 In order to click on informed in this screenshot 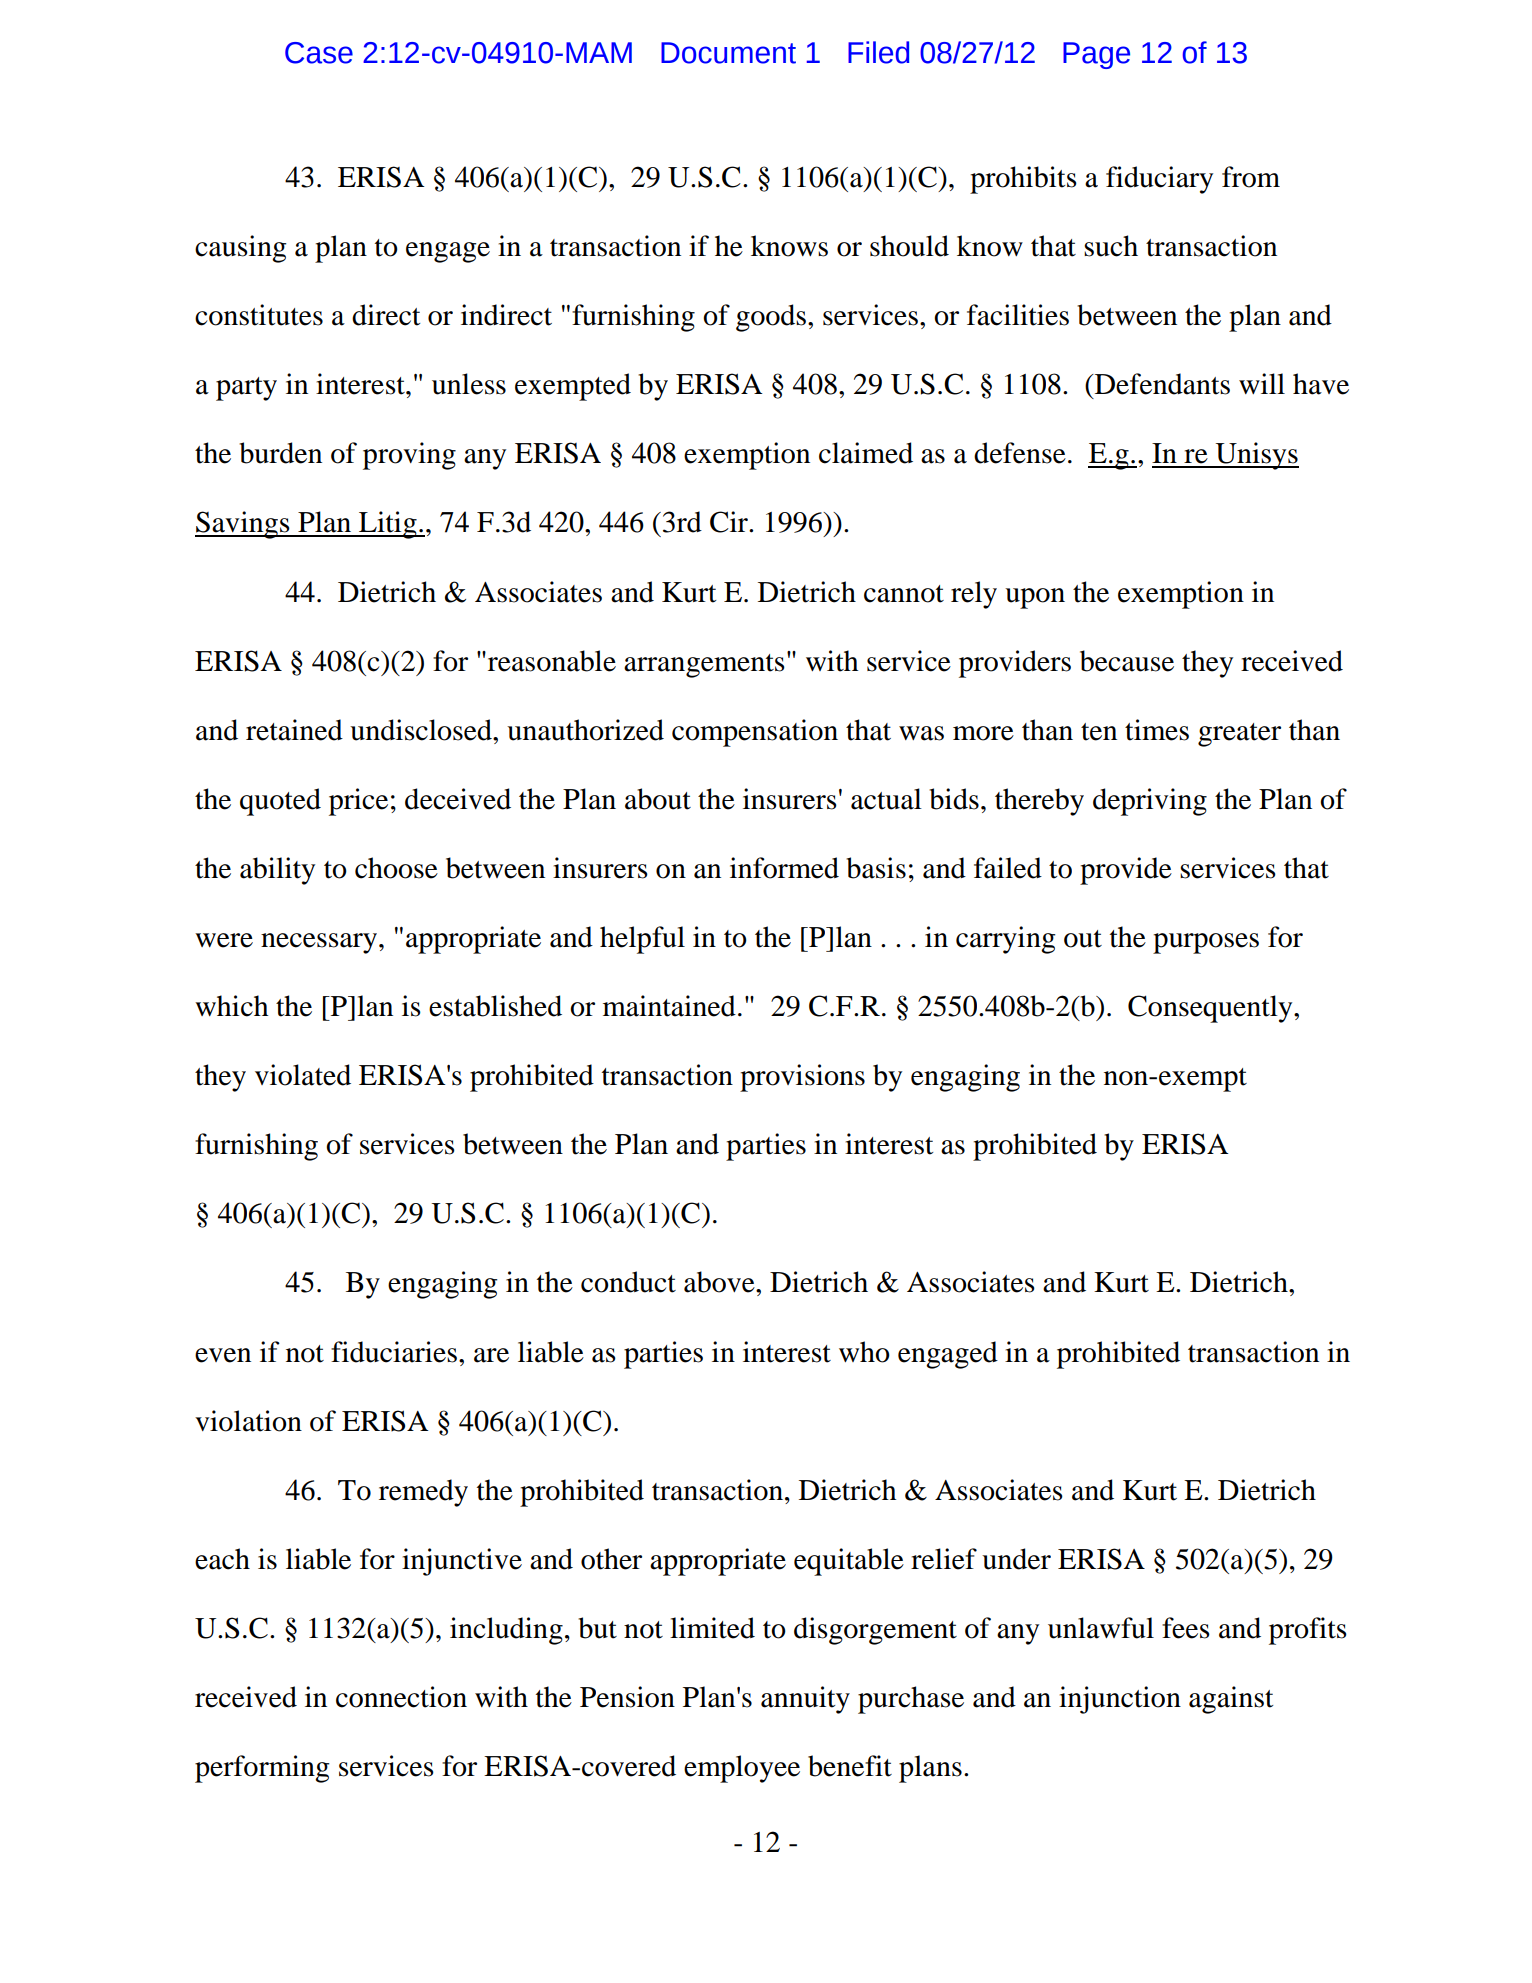, I will do `click(784, 868)`.
